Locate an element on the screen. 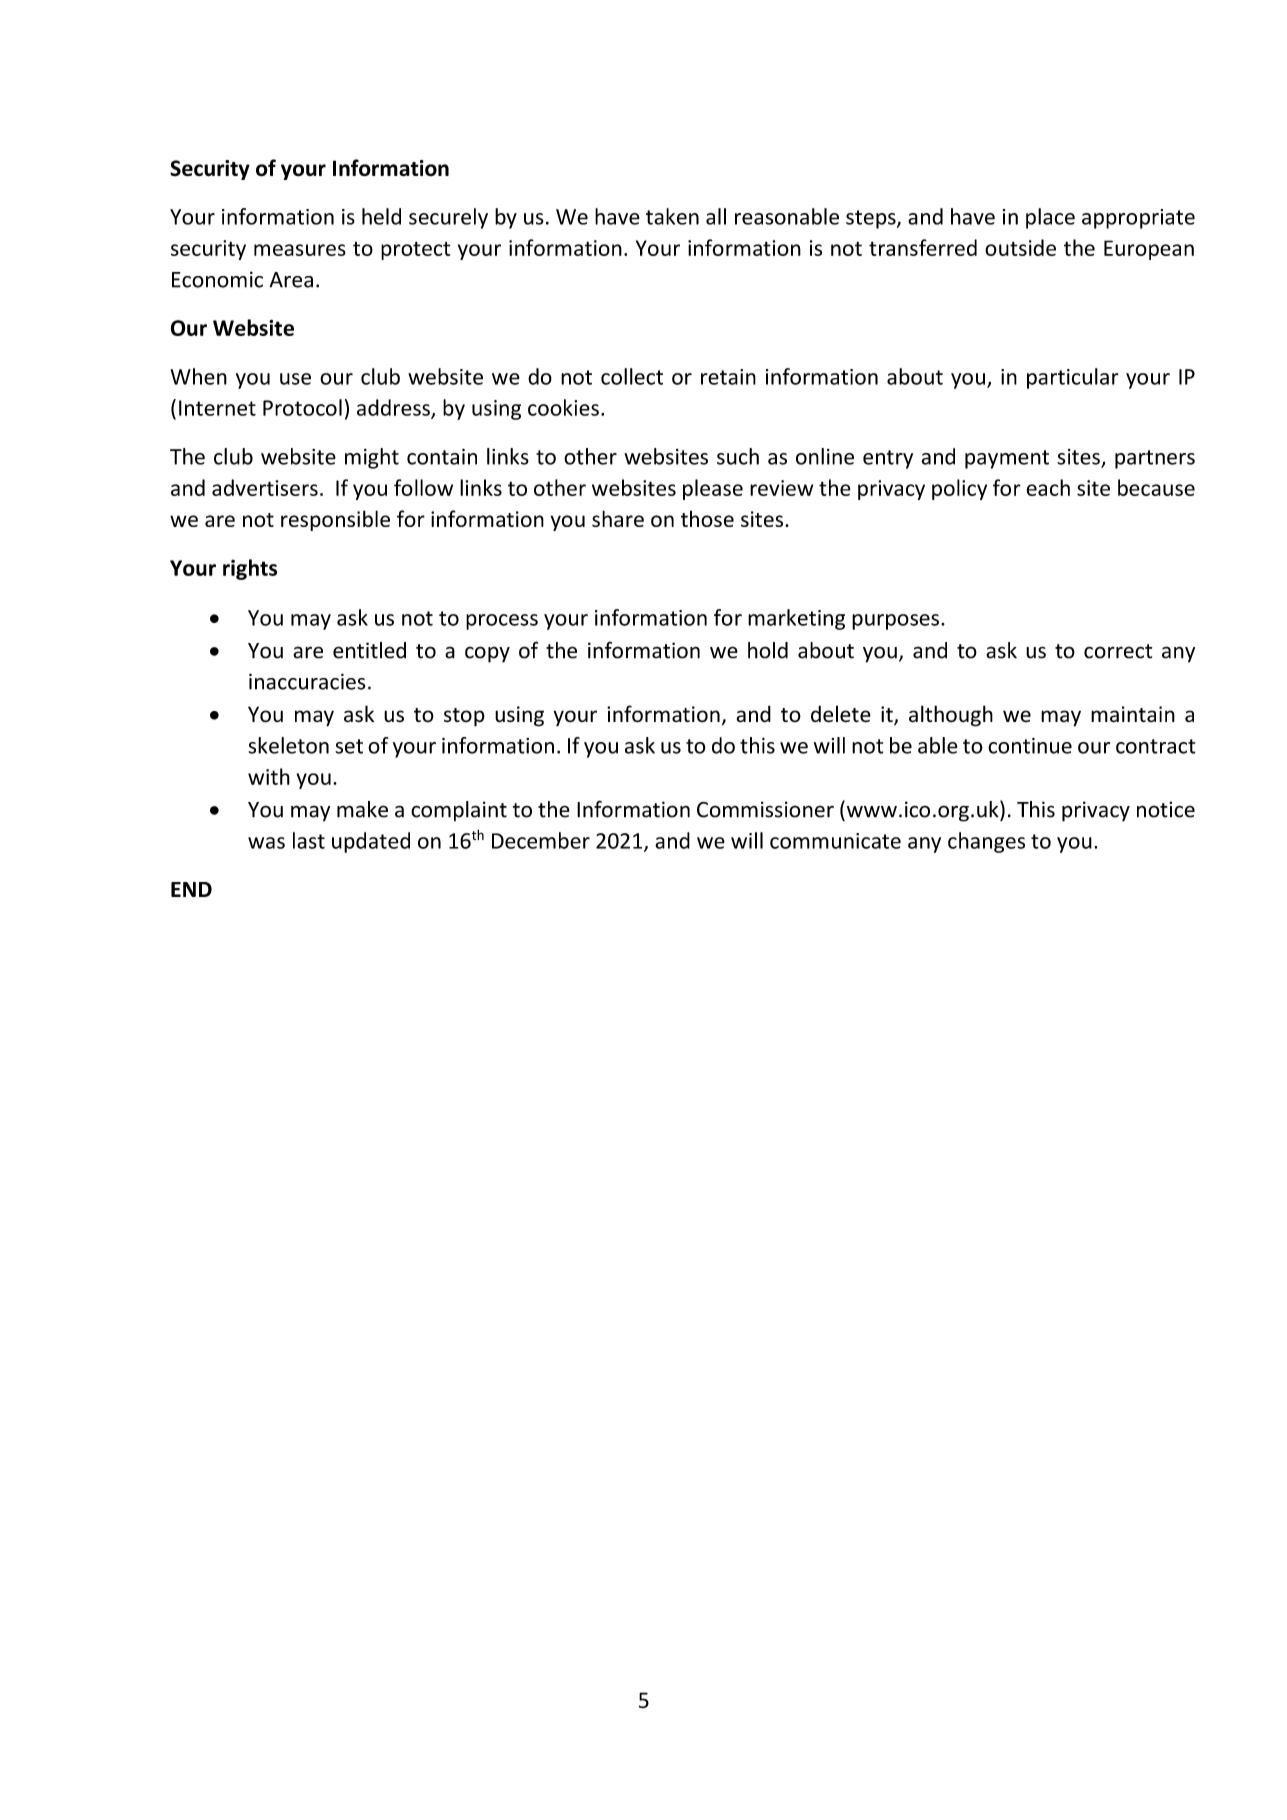 The height and width of the screenshot is (1820, 1287). outside is located at coordinates (1020, 247).
